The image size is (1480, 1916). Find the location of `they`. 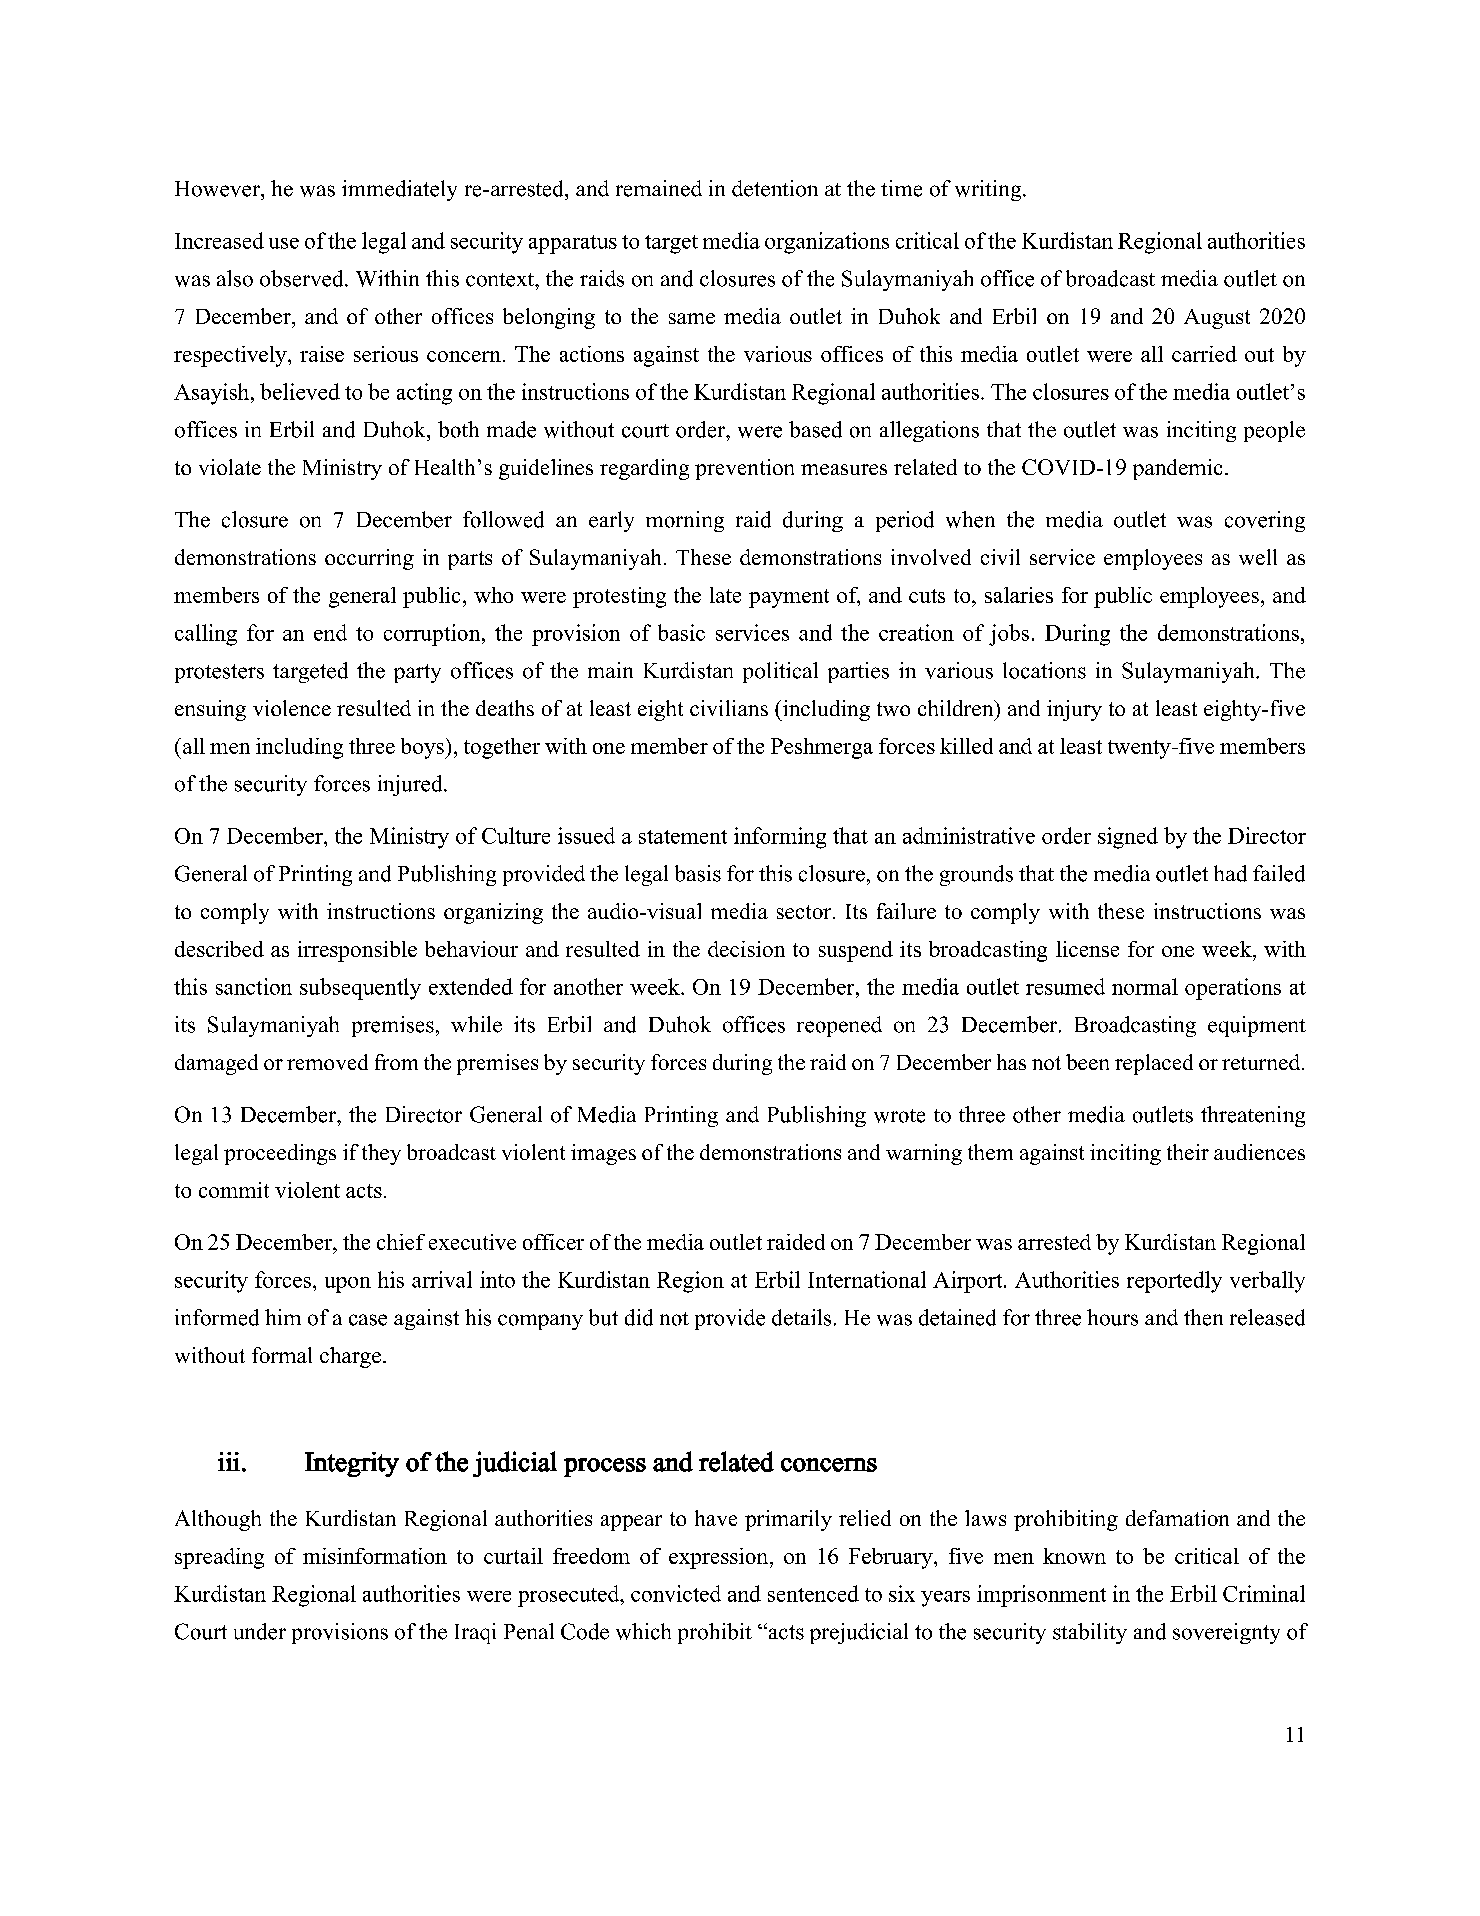

they is located at coordinates (381, 1154).
